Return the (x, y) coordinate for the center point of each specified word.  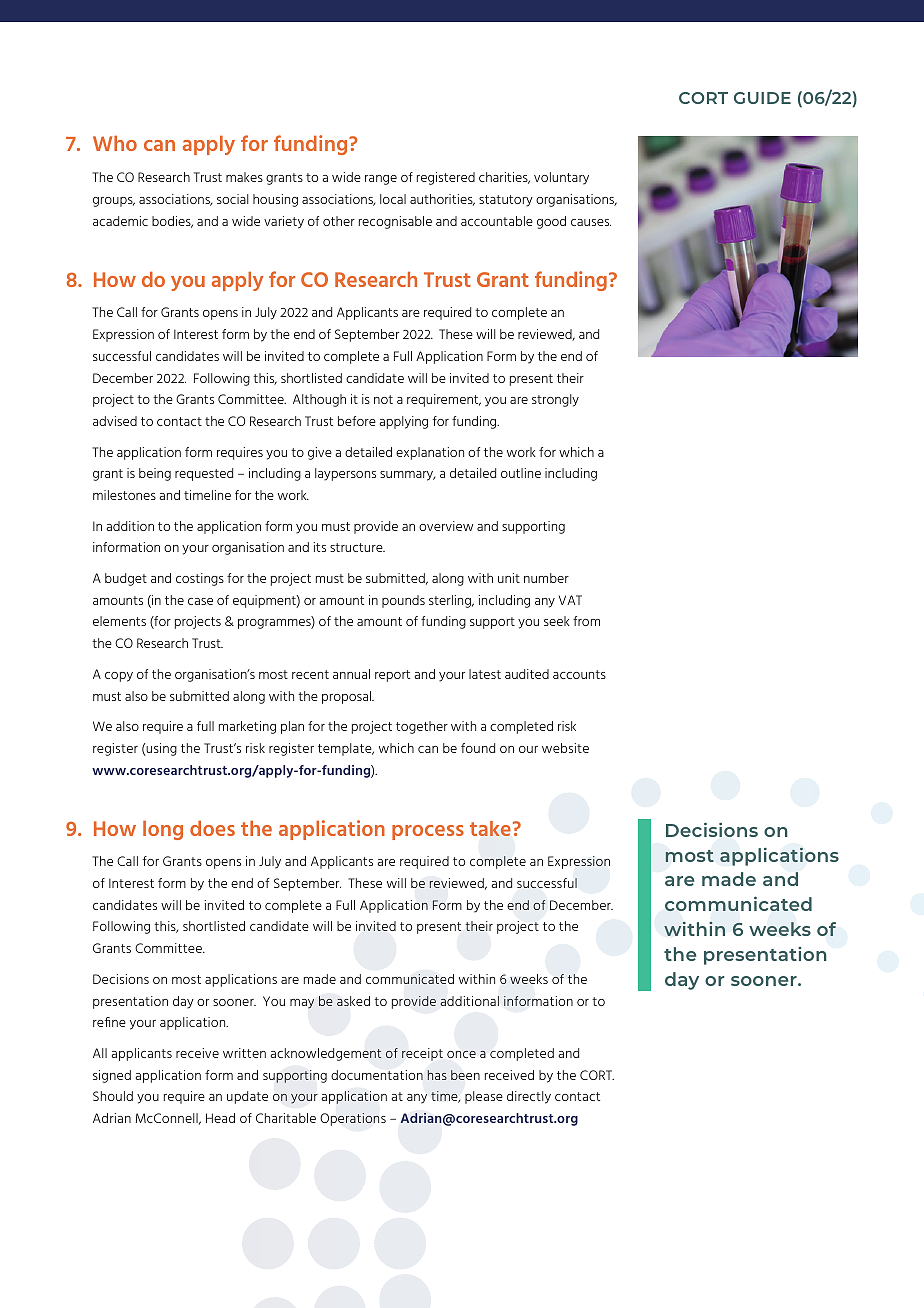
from (586, 621)
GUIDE (762, 98)
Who (115, 143)
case (200, 601)
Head (220, 1118)
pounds (403, 601)
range (381, 180)
